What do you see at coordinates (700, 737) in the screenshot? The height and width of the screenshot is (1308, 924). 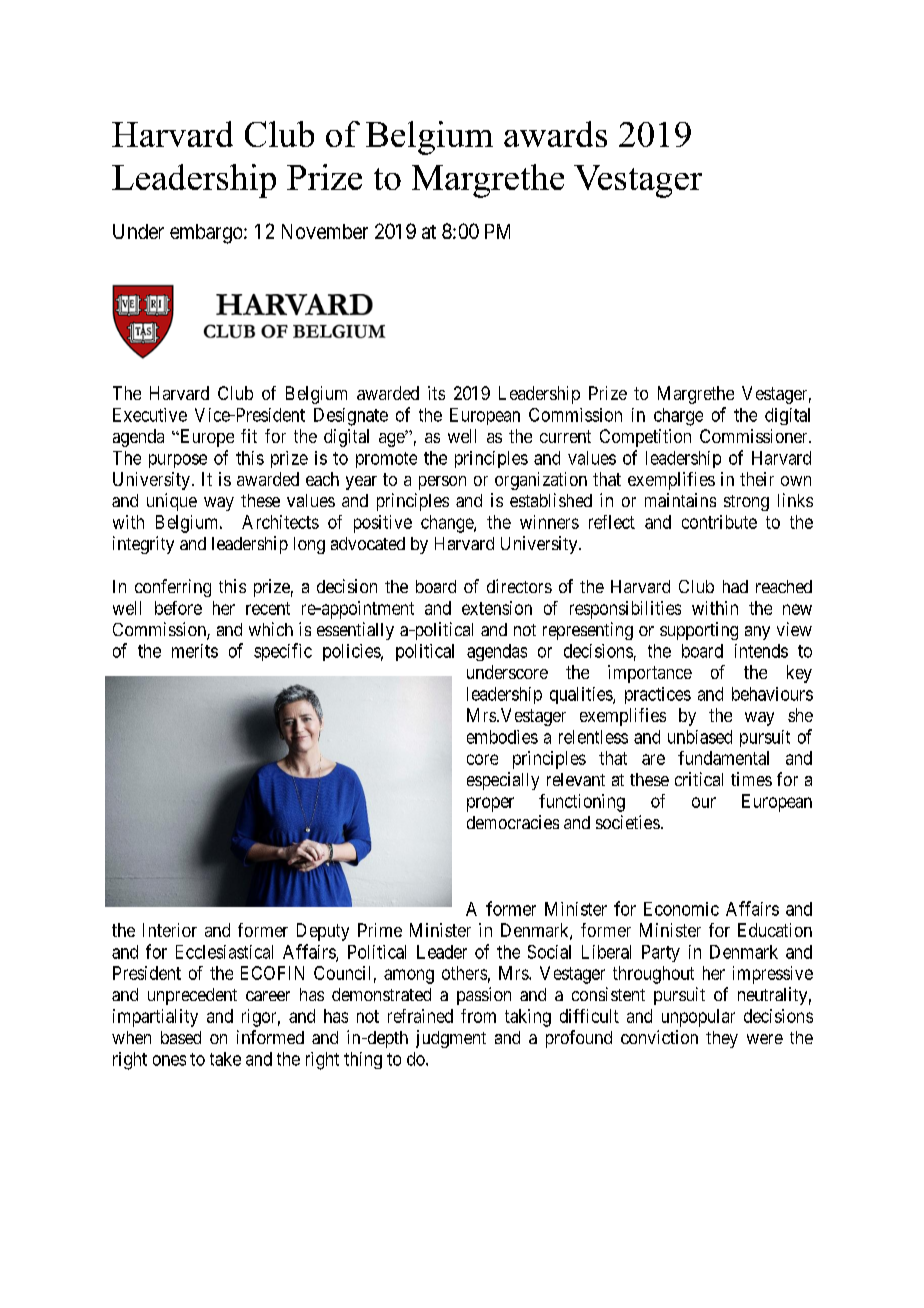 I see `unbiased` at bounding box center [700, 737].
